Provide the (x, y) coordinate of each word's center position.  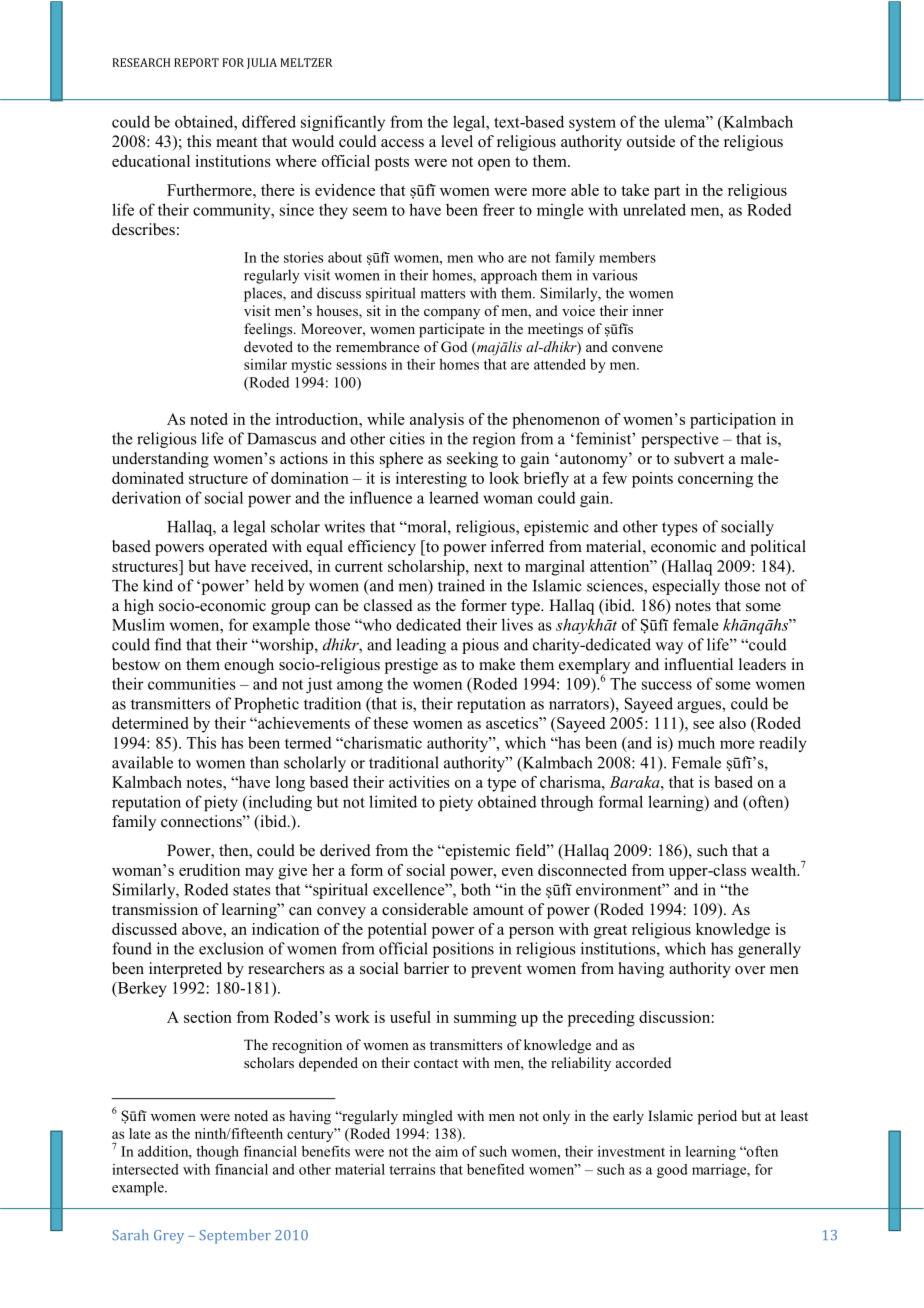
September (235, 1236)
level (457, 141)
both (476, 889)
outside (651, 141)
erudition (209, 870)
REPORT (196, 62)
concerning (715, 480)
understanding (160, 460)
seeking (472, 460)
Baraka (636, 782)
